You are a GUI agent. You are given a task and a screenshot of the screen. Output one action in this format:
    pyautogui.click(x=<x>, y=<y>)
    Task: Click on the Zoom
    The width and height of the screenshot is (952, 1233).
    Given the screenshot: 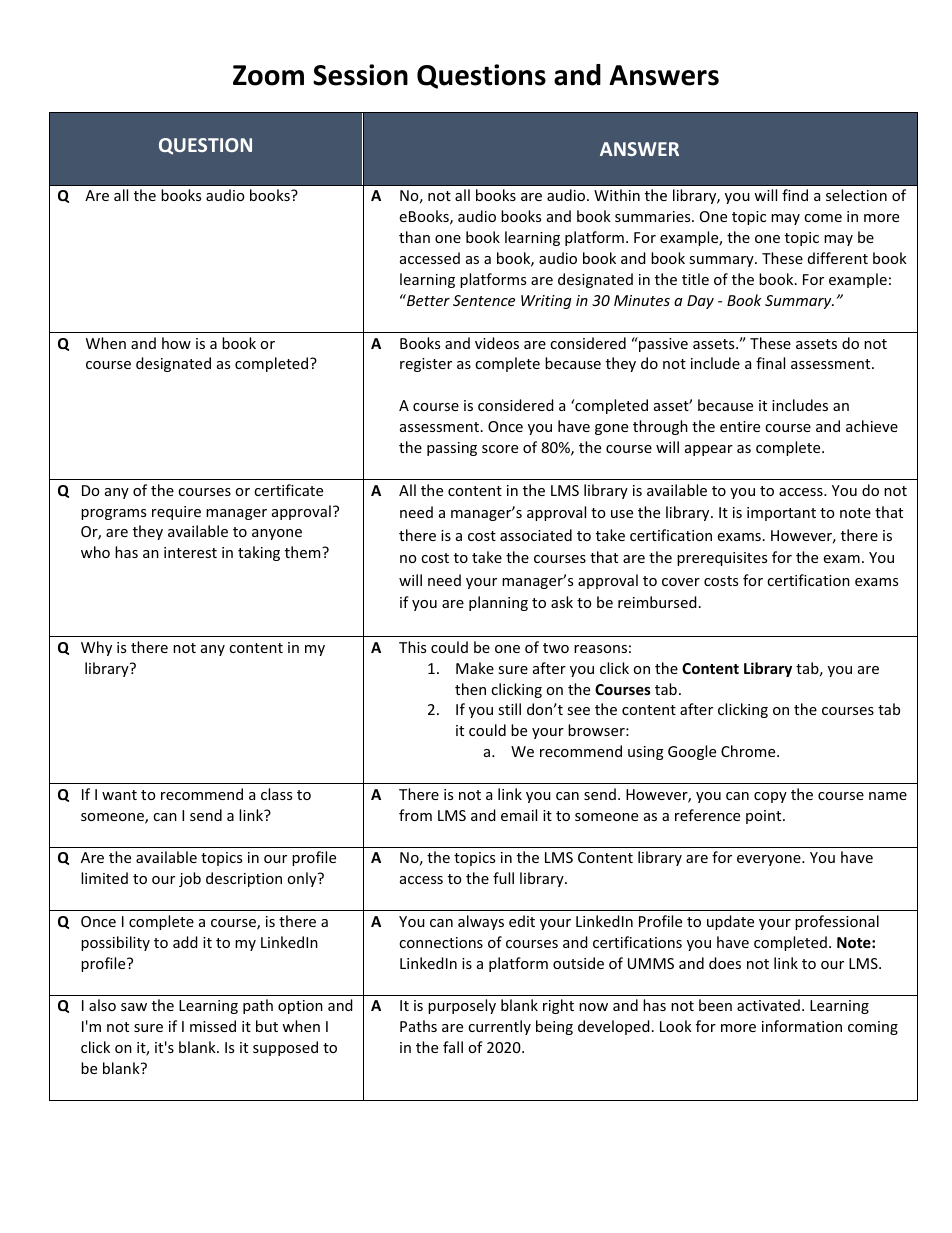 What is the action you would take?
    pyautogui.click(x=268, y=75)
